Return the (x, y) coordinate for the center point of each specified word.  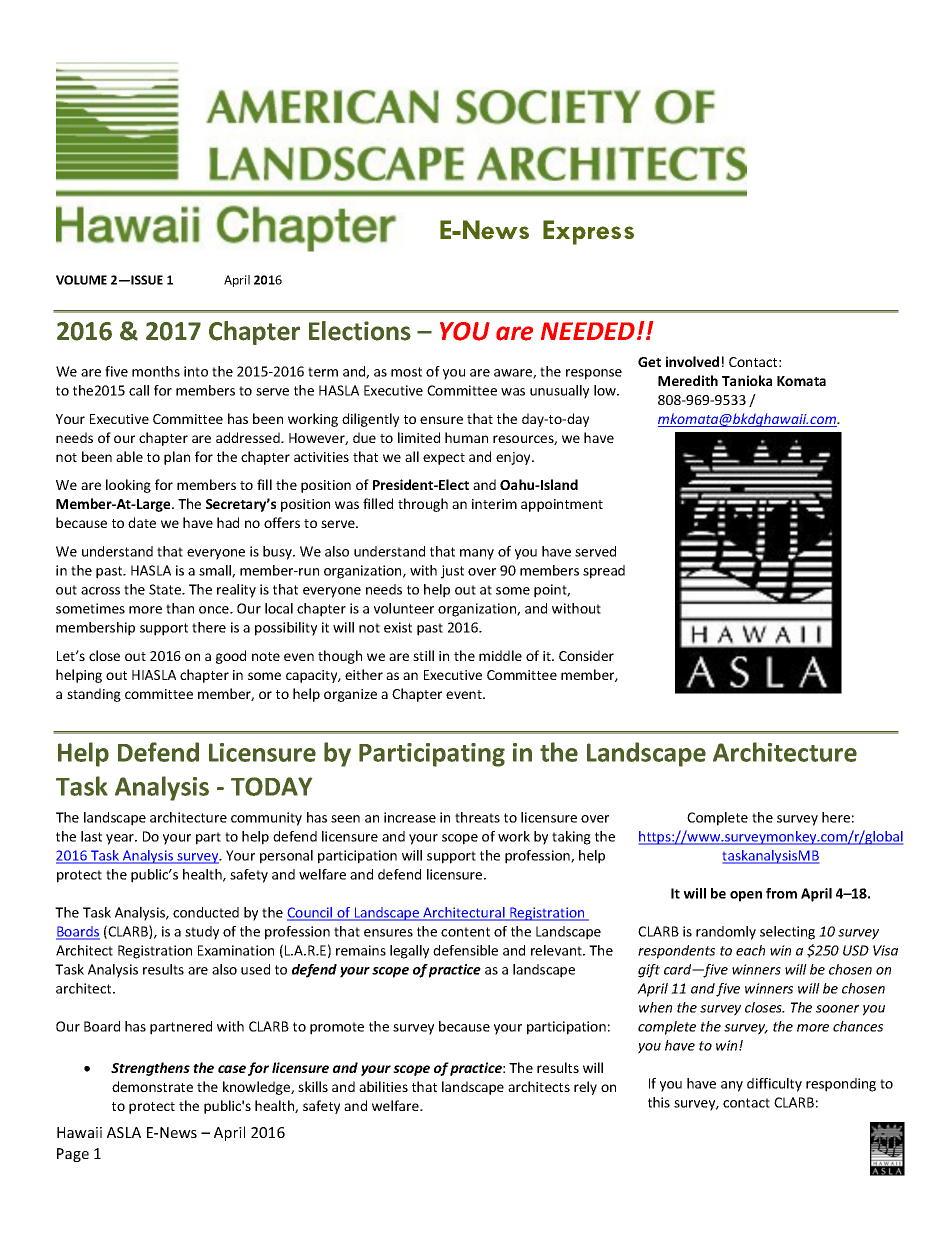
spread (604, 572)
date (142, 522)
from (781, 893)
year (121, 839)
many (477, 554)
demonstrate (152, 1086)
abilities (383, 1086)
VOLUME (81, 280)
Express (588, 232)
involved (692, 361)
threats (477, 817)
